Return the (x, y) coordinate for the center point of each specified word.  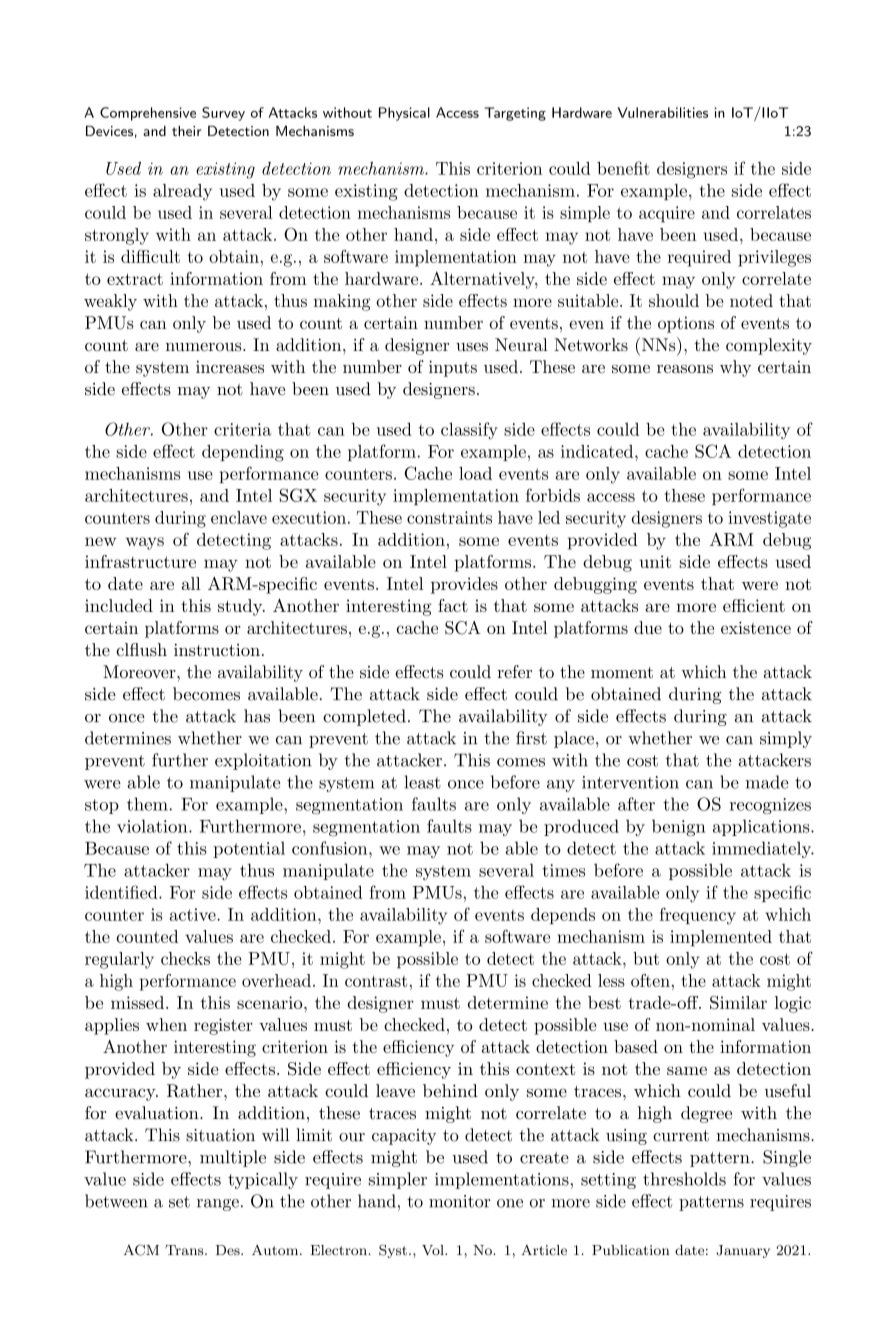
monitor (460, 1201)
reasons (685, 368)
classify (469, 431)
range (218, 1205)
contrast (376, 981)
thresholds (684, 1179)
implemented (721, 938)
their (186, 130)
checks (185, 958)
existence (756, 627)
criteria (243, 429)
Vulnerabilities (663, 112)
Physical (404, 114)
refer (514, 672)
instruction (217, 649)
